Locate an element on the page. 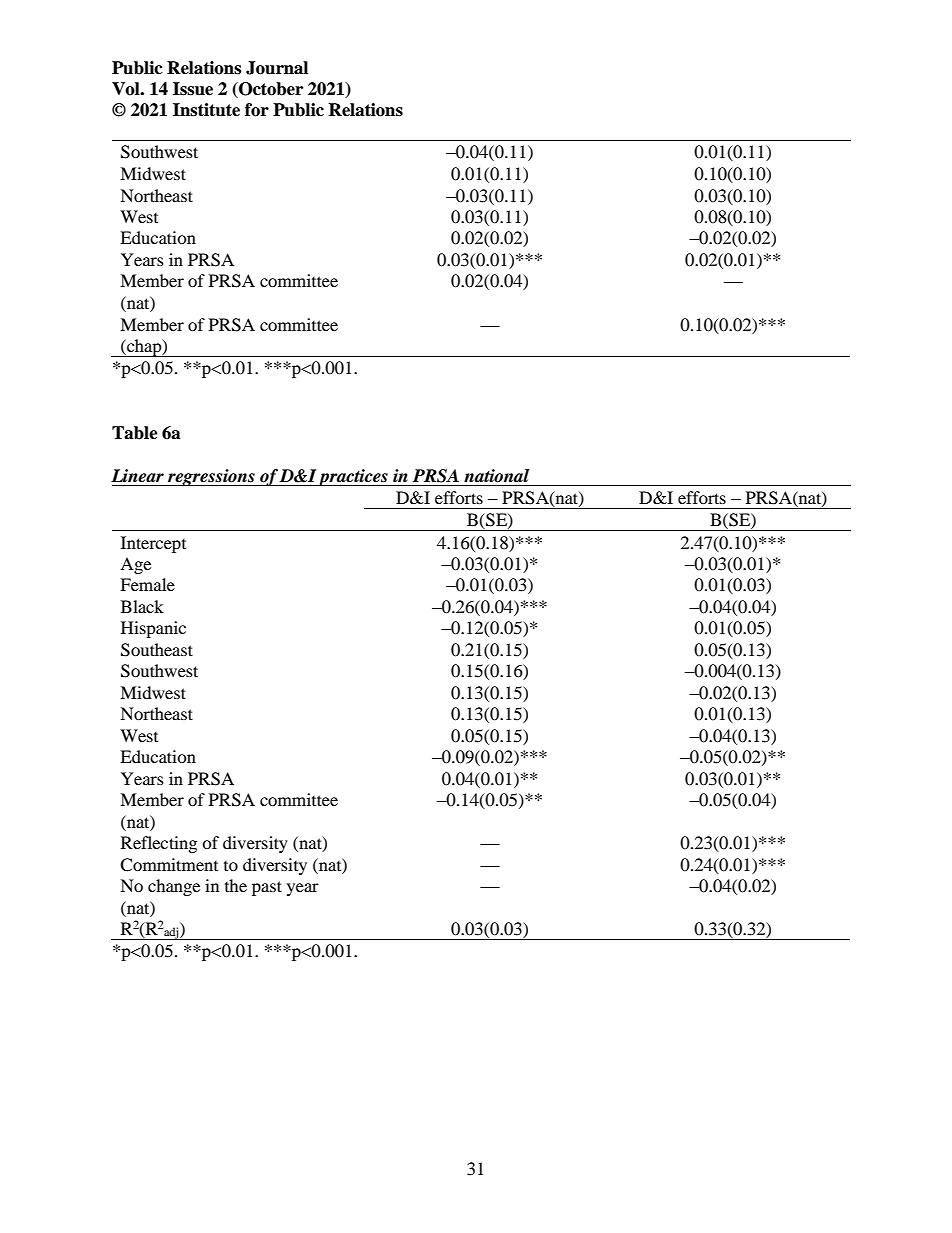 This page has height=1233, width=952. Hispanic is located at coordinates (153, 629).
